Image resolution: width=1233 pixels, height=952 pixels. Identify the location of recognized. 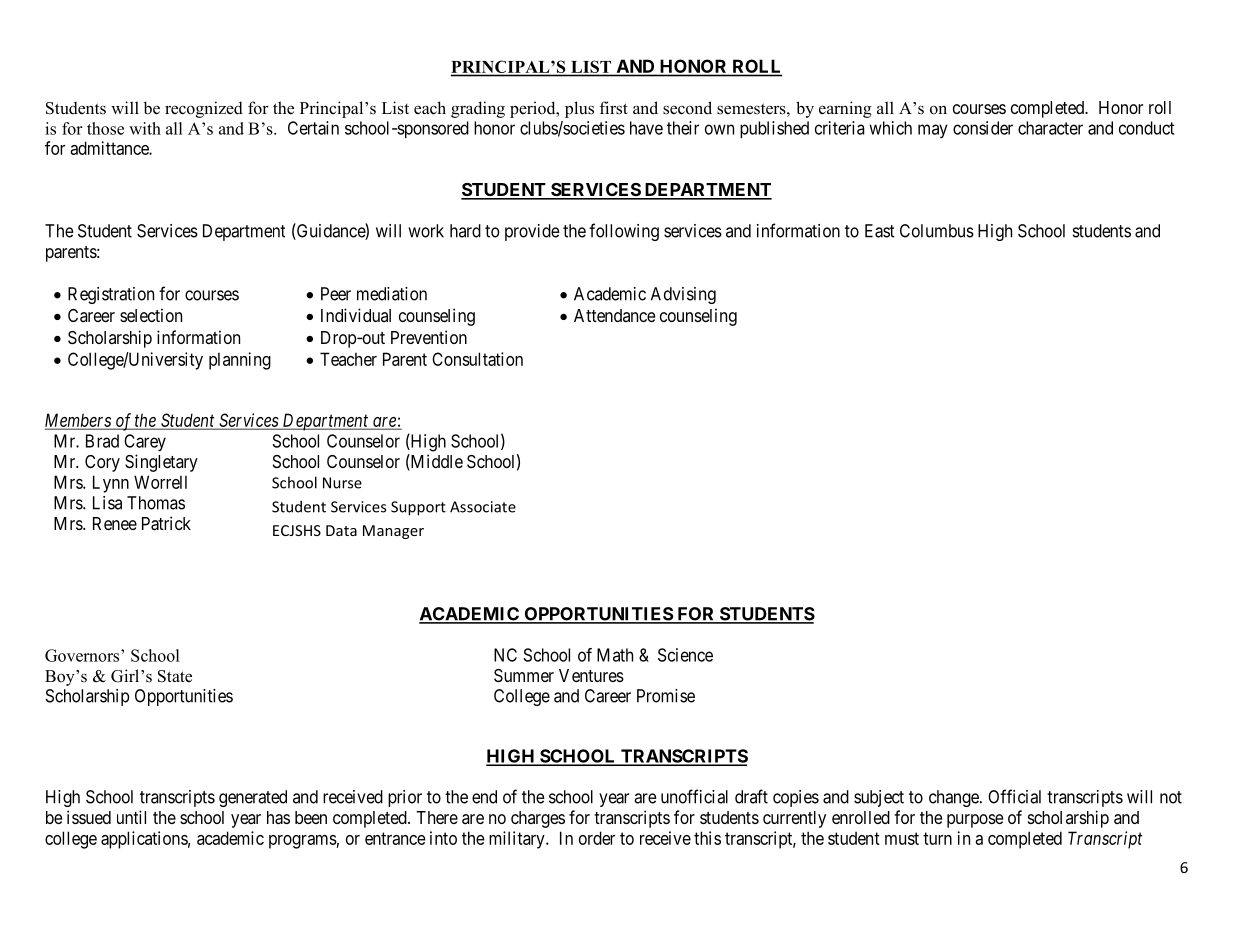
(204, 109).
